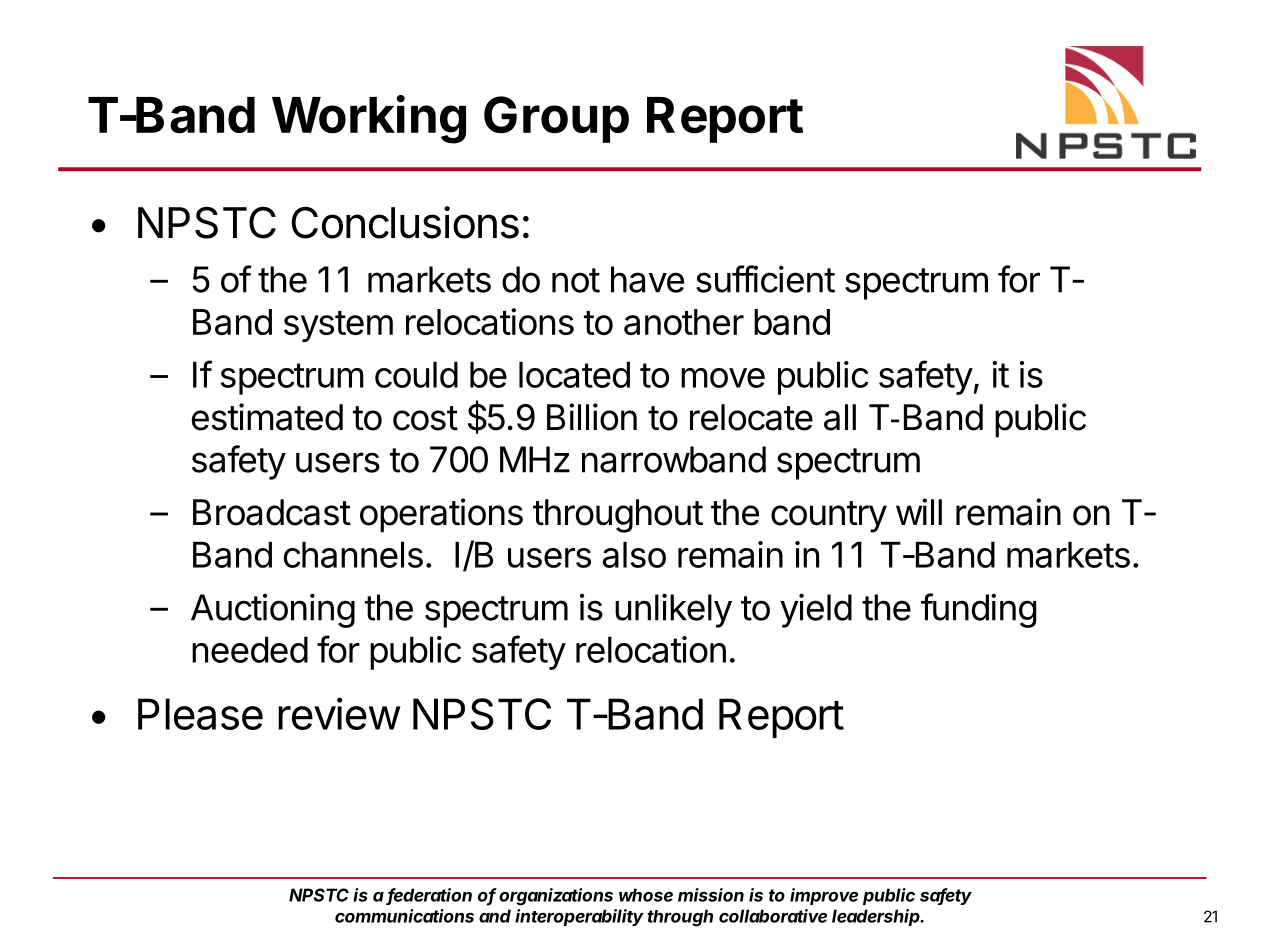 This image has width=1270, height=952. Describe the element at coordinates (765, 279) in the image. I see `sufficient` at that location.
